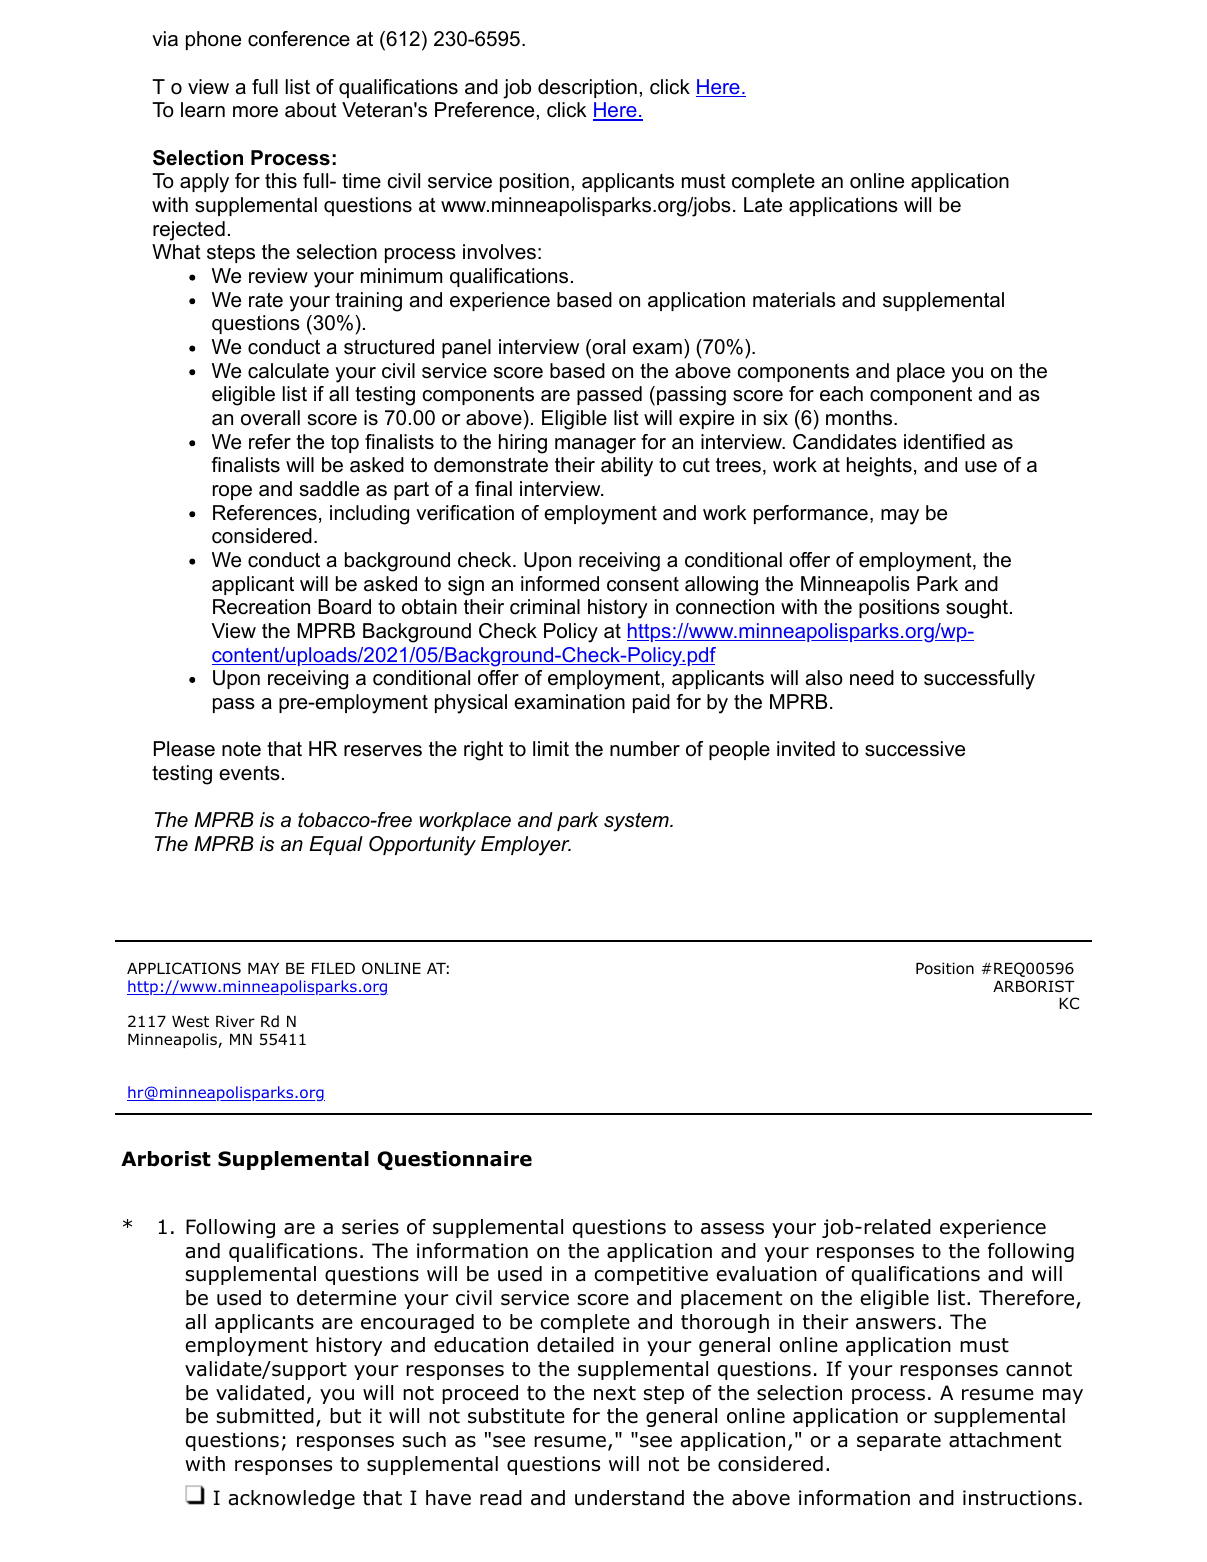  What do you see at coordinates (587, 88) in the page?
I see `description` at bounding box center [587, 88].
